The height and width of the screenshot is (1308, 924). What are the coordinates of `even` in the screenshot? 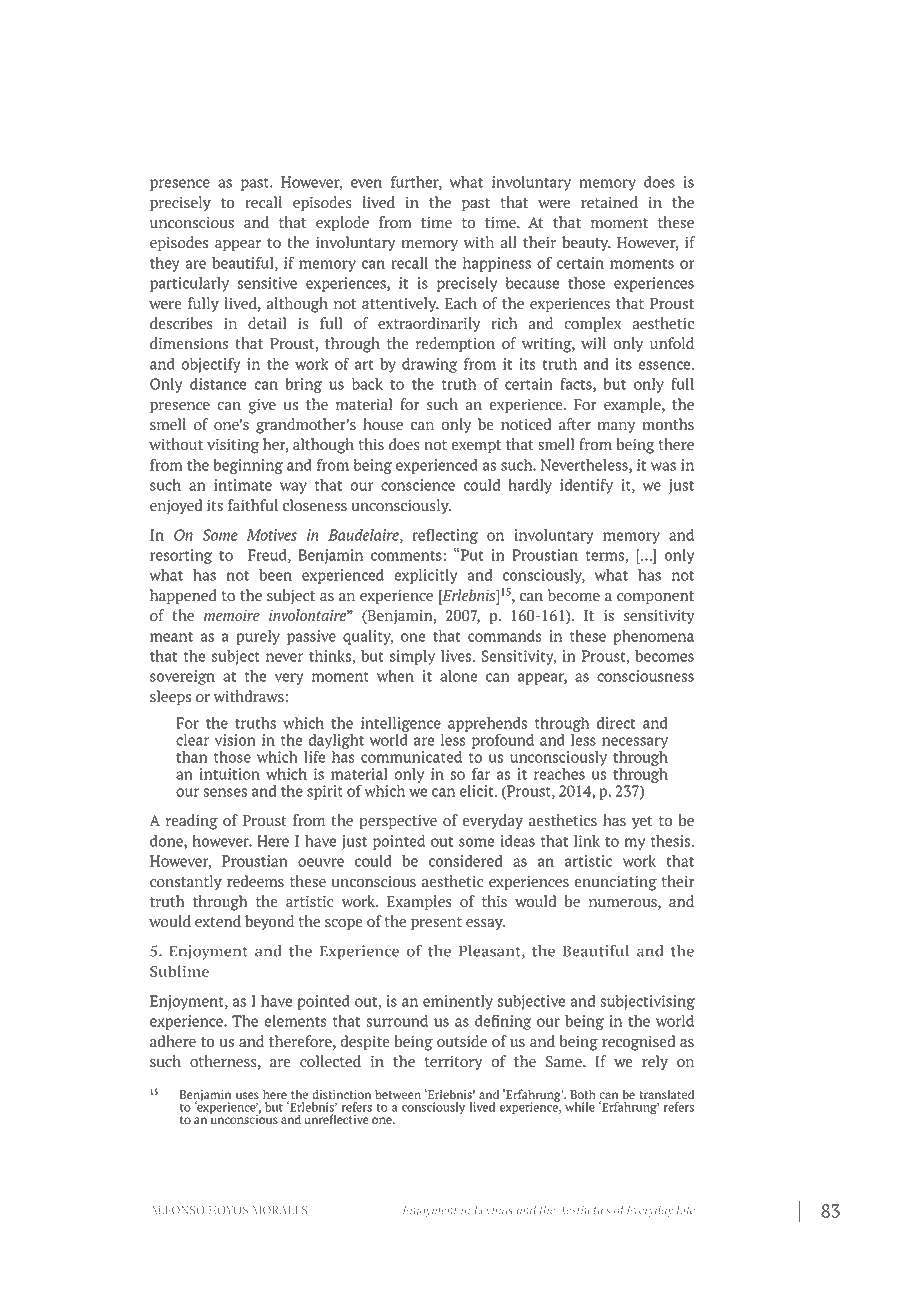 It's located at (366, 183).
